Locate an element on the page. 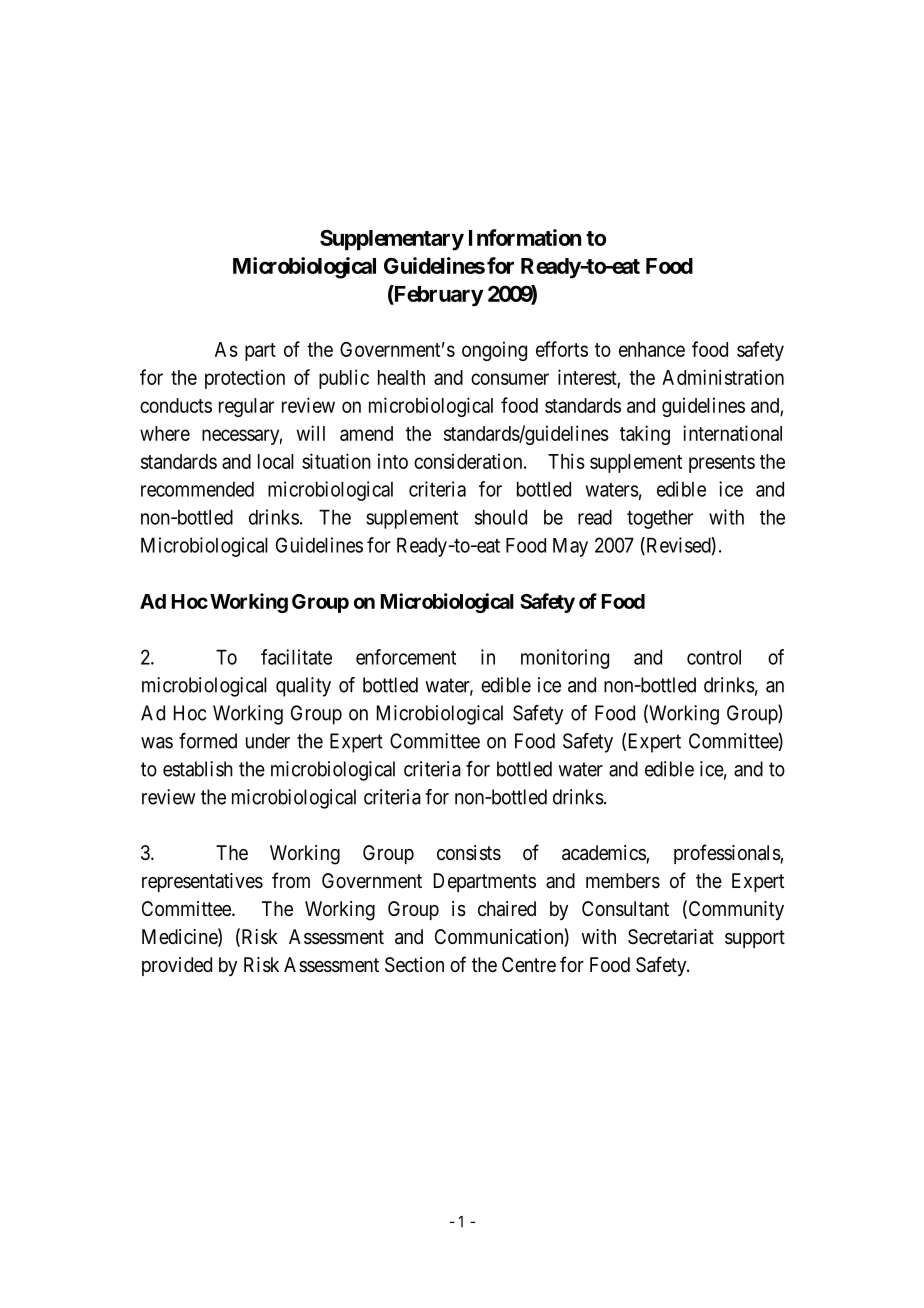  recommended is located at coordinates (197, 489).
